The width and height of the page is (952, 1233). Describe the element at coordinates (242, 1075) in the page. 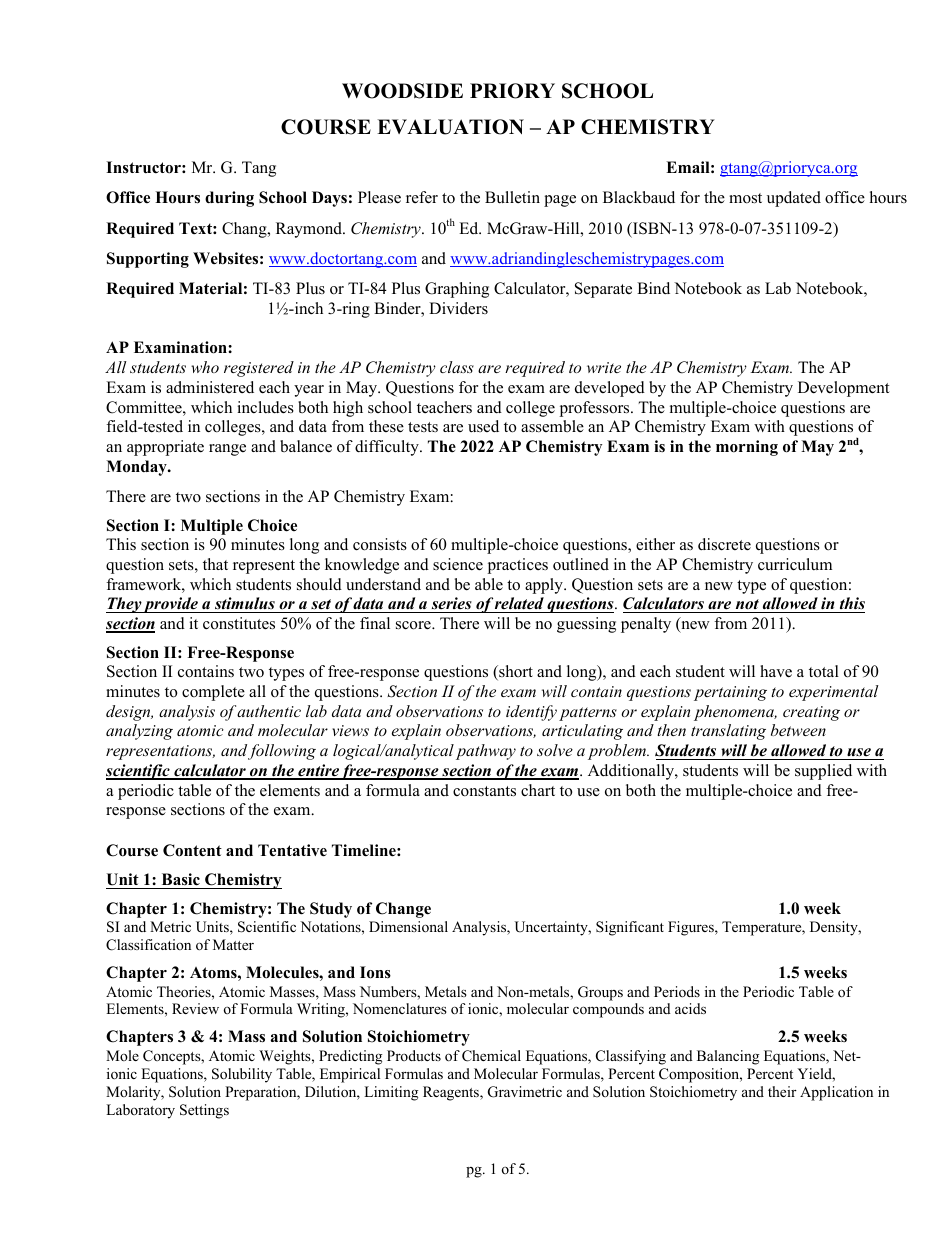

I see `Solubility` at that location.
